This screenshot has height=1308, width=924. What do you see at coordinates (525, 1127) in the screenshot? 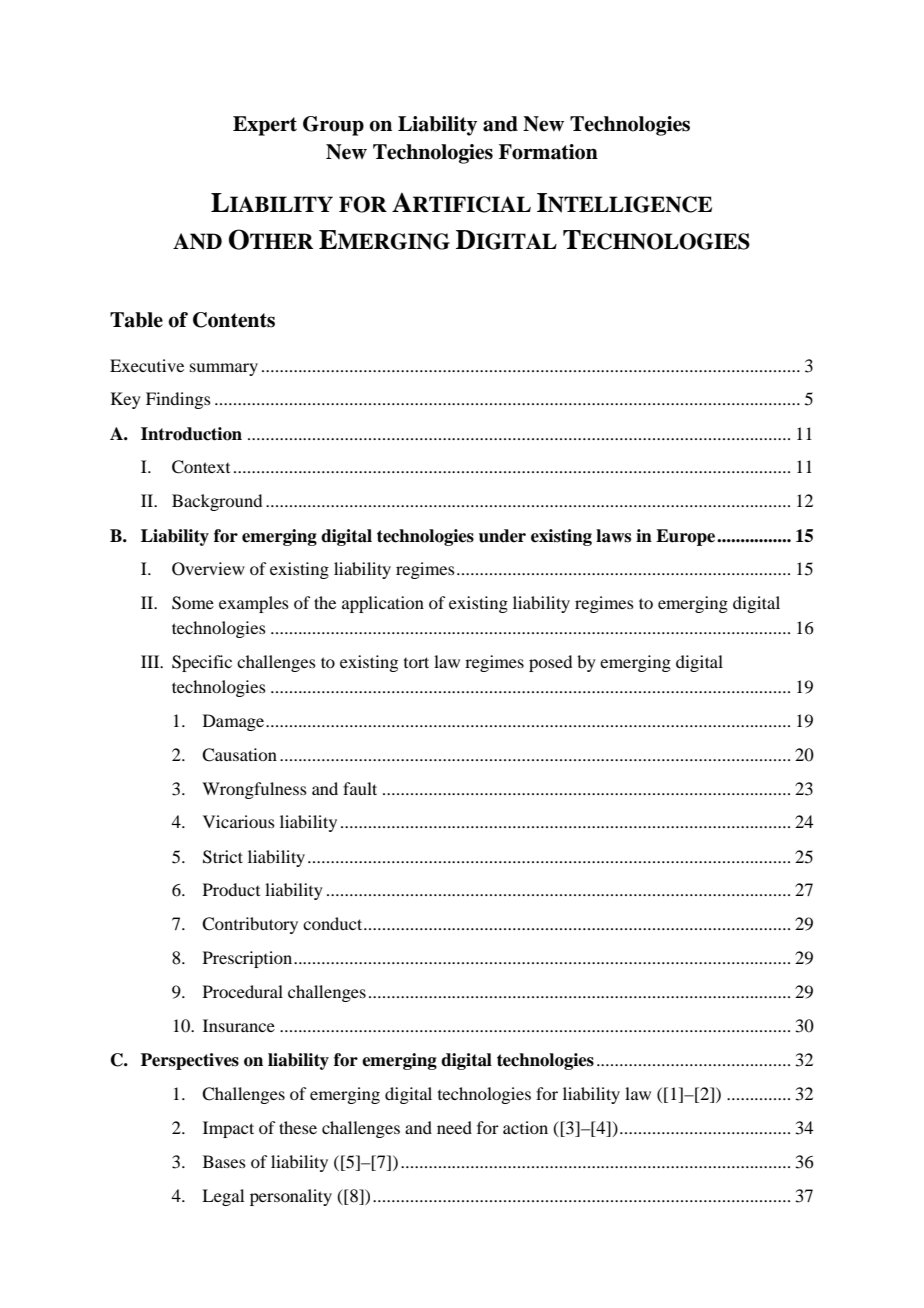
I see `action` at bounding box center [525, 1127].
